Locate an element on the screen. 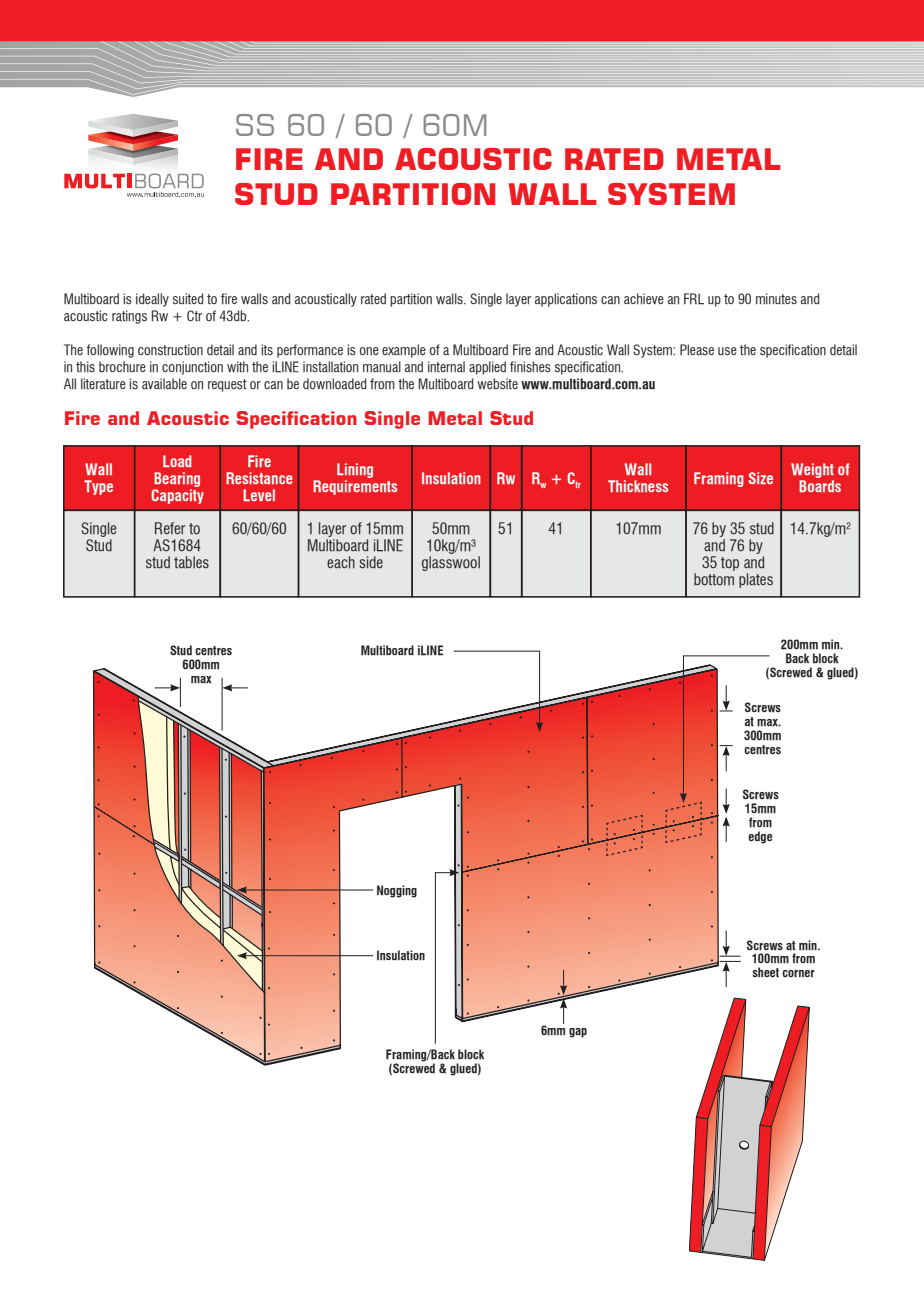  ratings is located at coordinates (129, 317).
